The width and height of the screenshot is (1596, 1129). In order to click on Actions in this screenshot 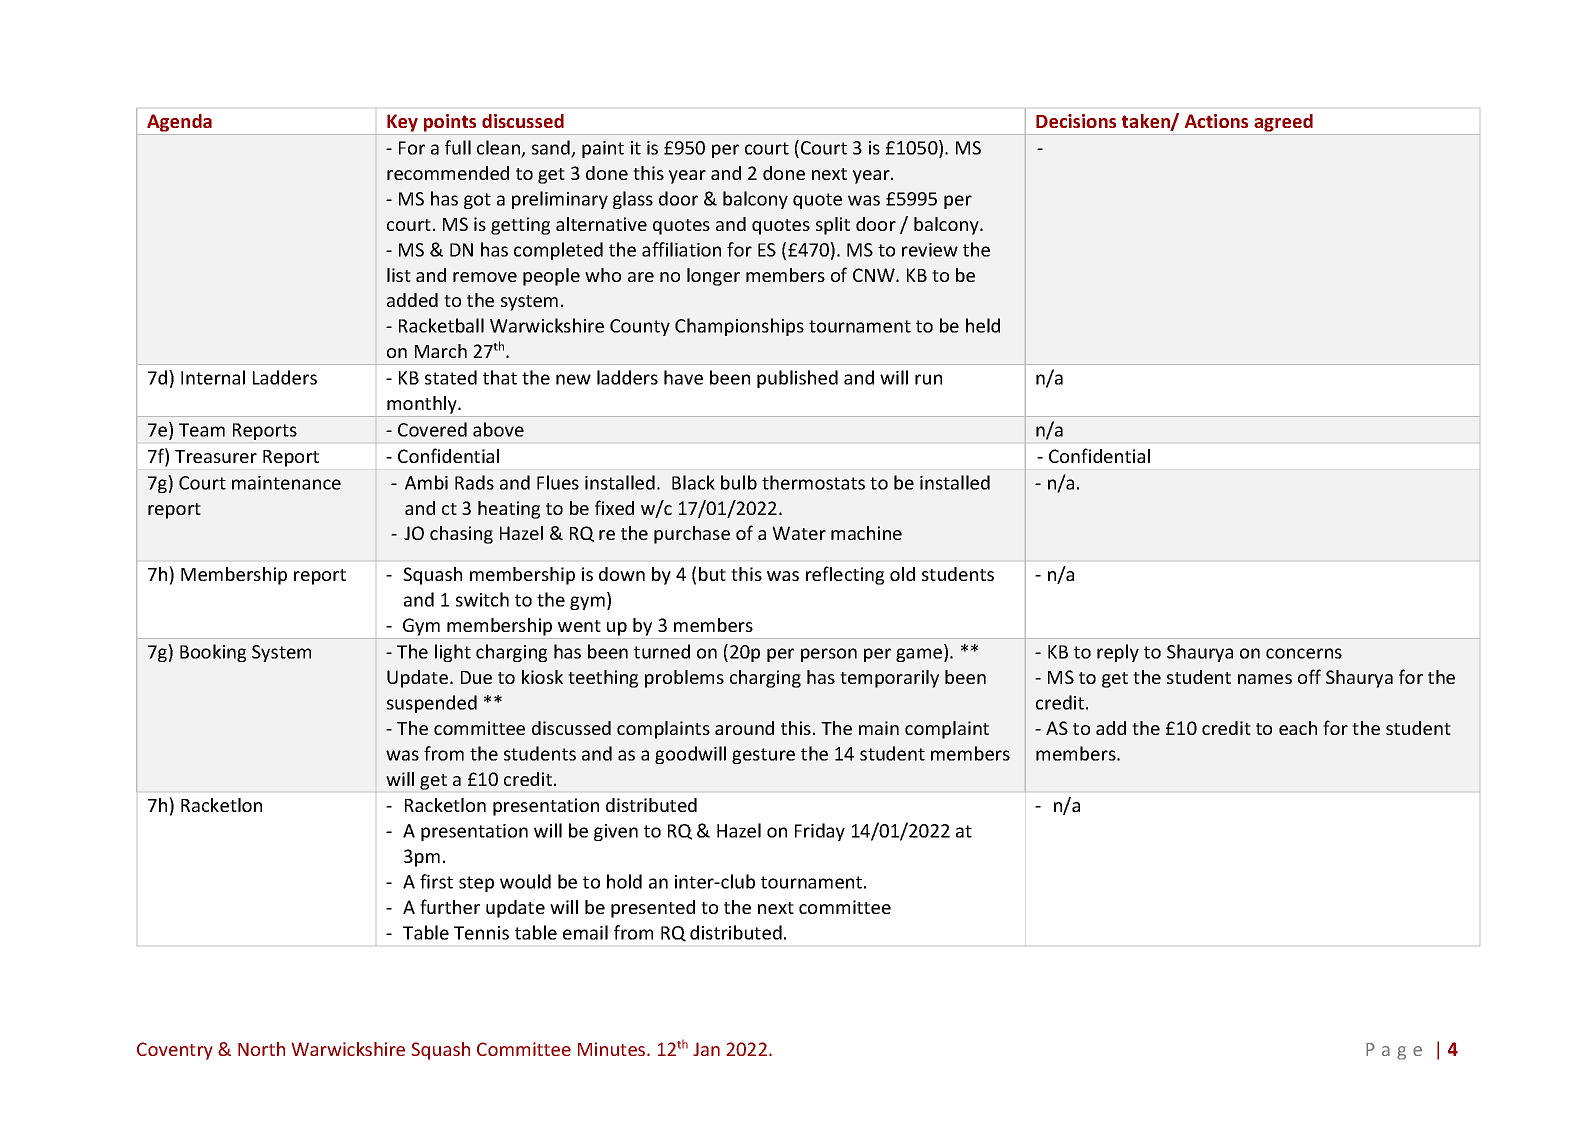, I will do `click(1216, 121)`.
